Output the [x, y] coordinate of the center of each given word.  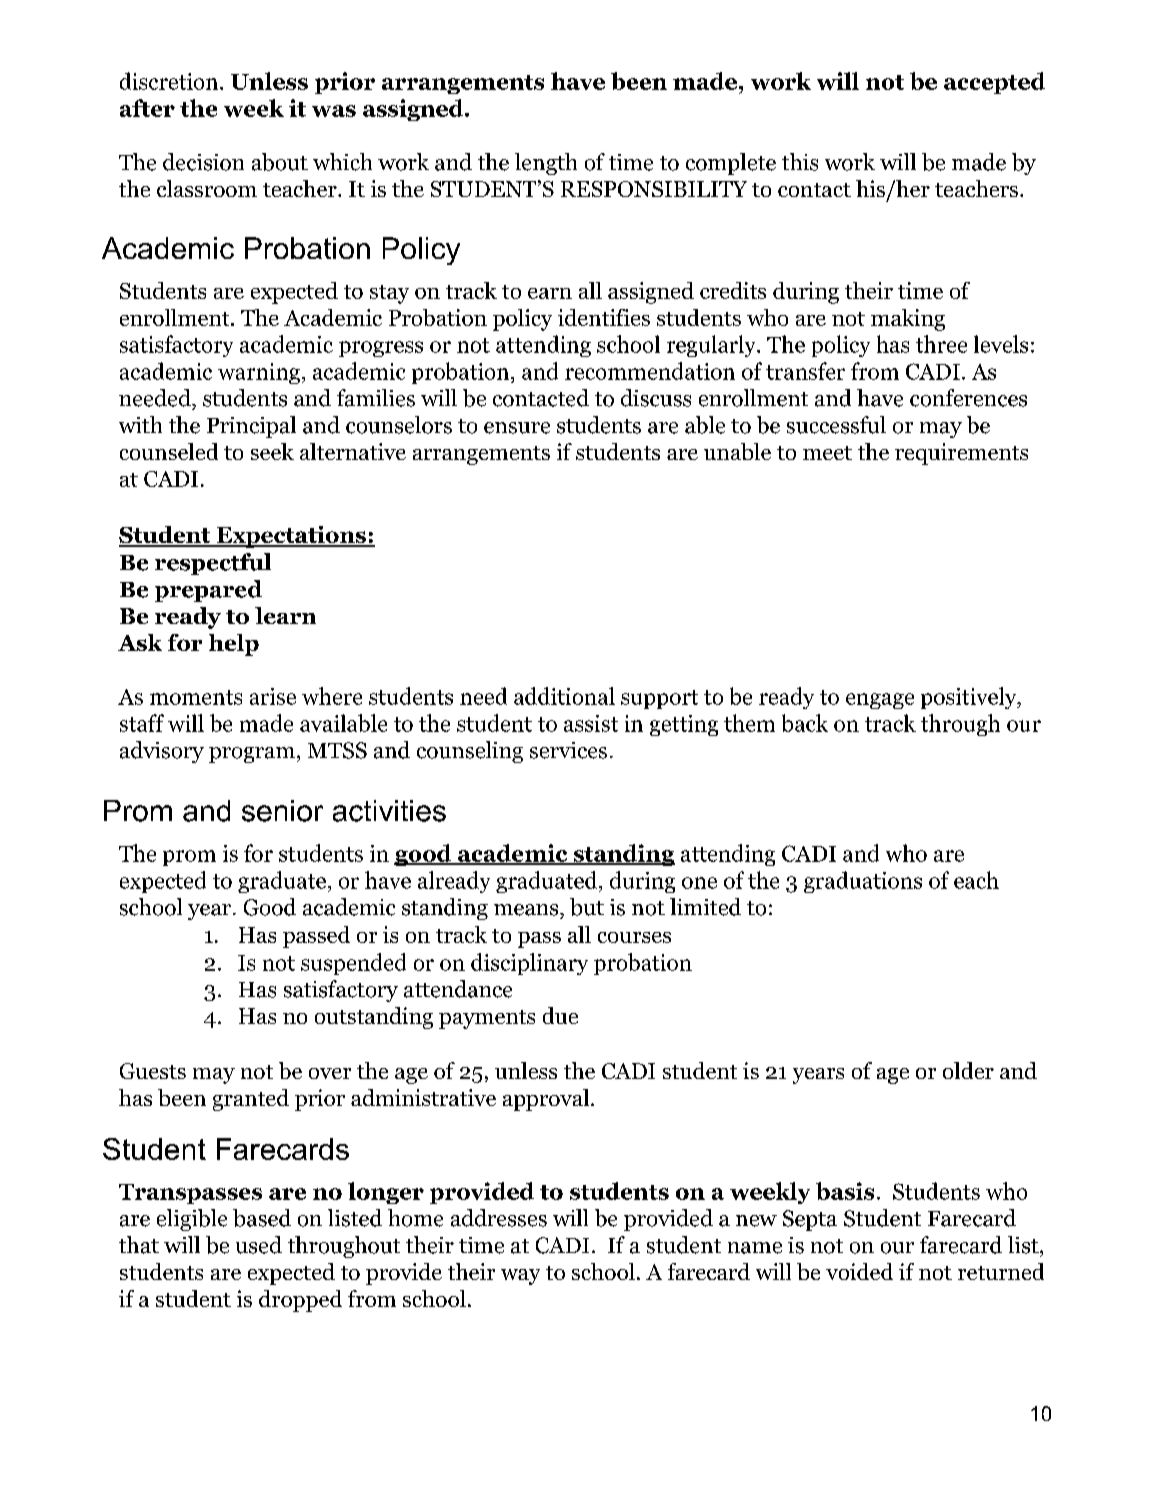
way [520, 1277]
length [546, 164]
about [280, 162]
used [259, 1245]
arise [273, 696]
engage [880, 701]
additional [564, 696]
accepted [994, 83]
